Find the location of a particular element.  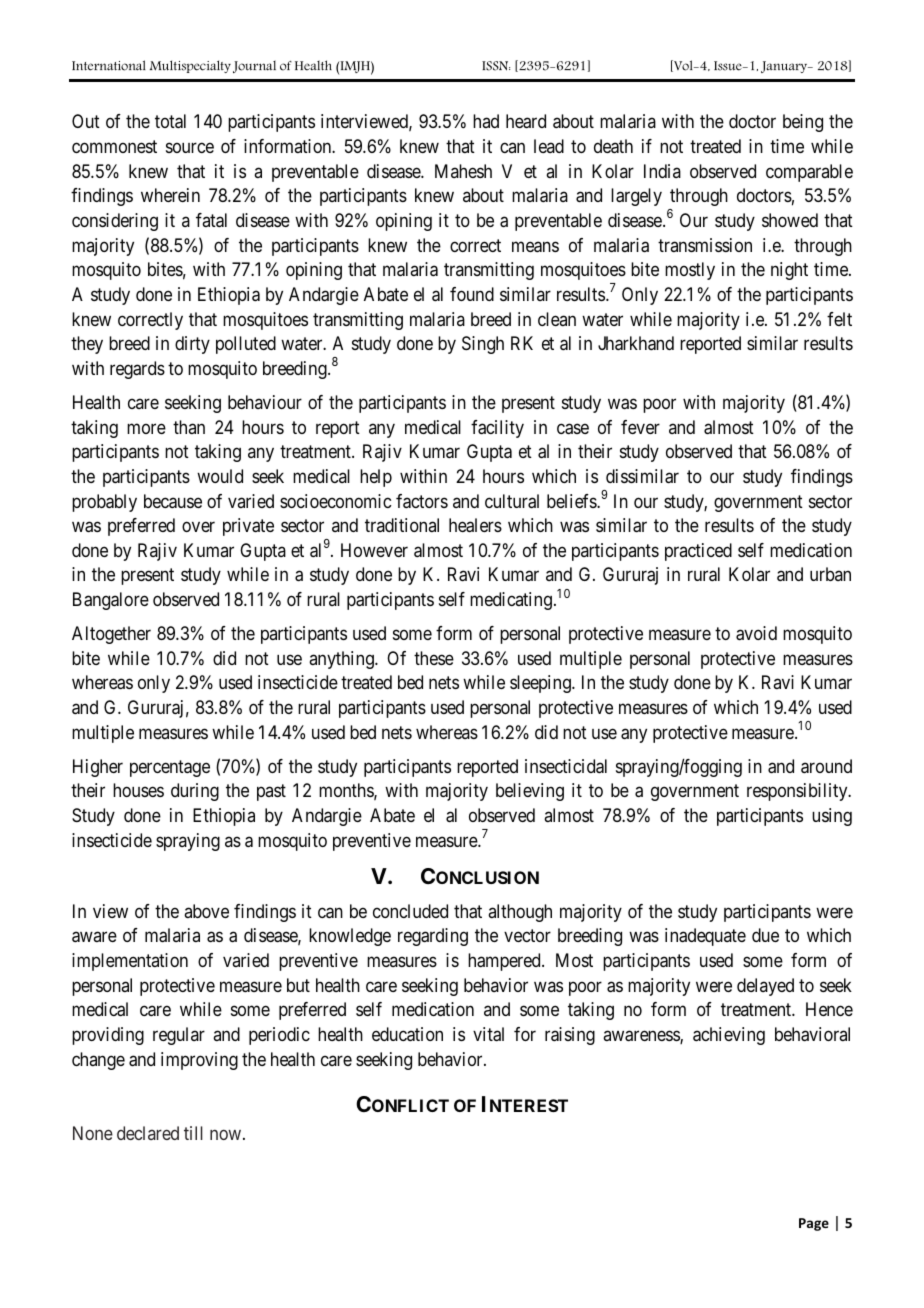

fever is located at coordinates (640, 427).
